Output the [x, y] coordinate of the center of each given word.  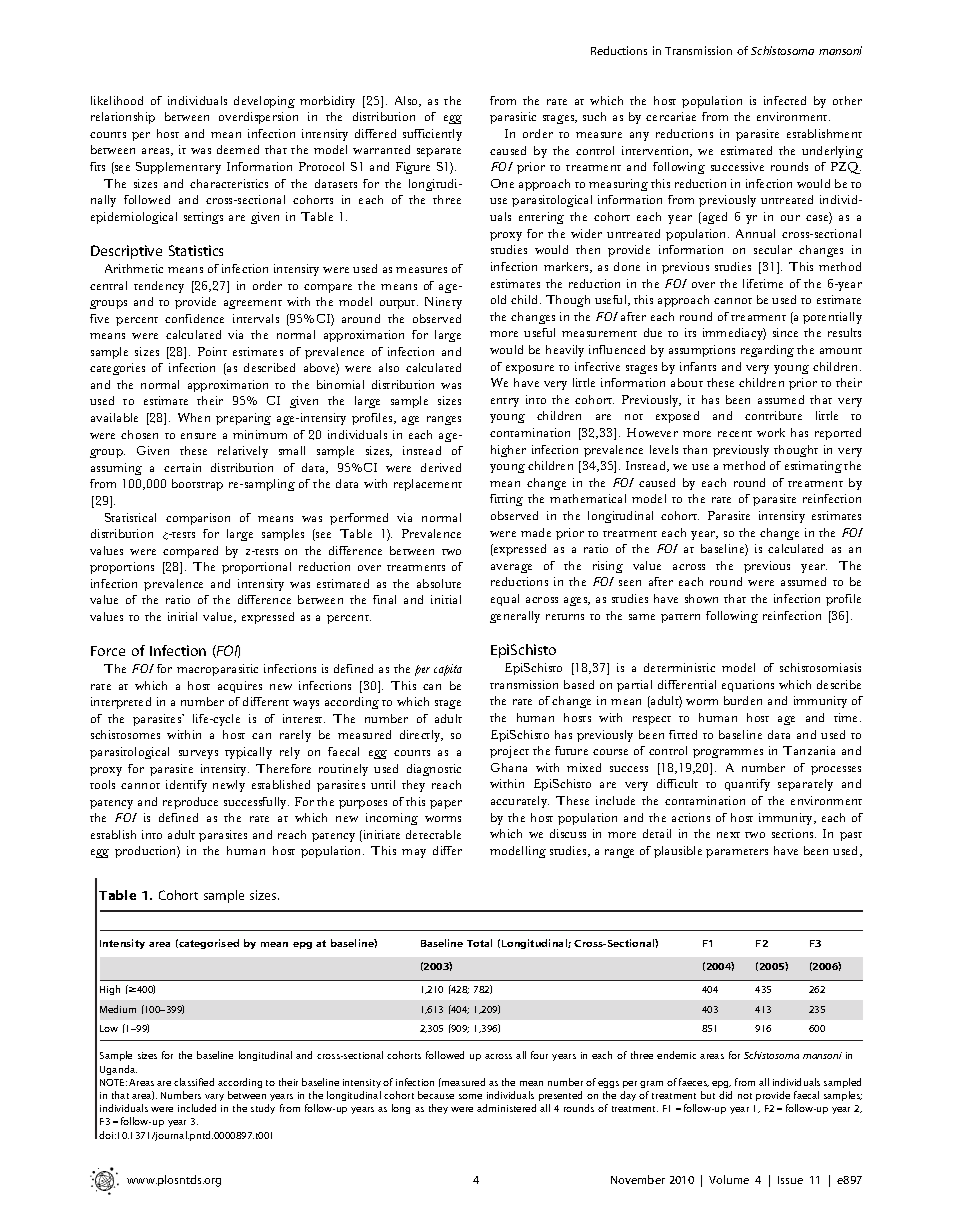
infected [785, 100]
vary [214, 1097]
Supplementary [178, 168]
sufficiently [432, 135]
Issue [790, 1180]
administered [506, 1108]
